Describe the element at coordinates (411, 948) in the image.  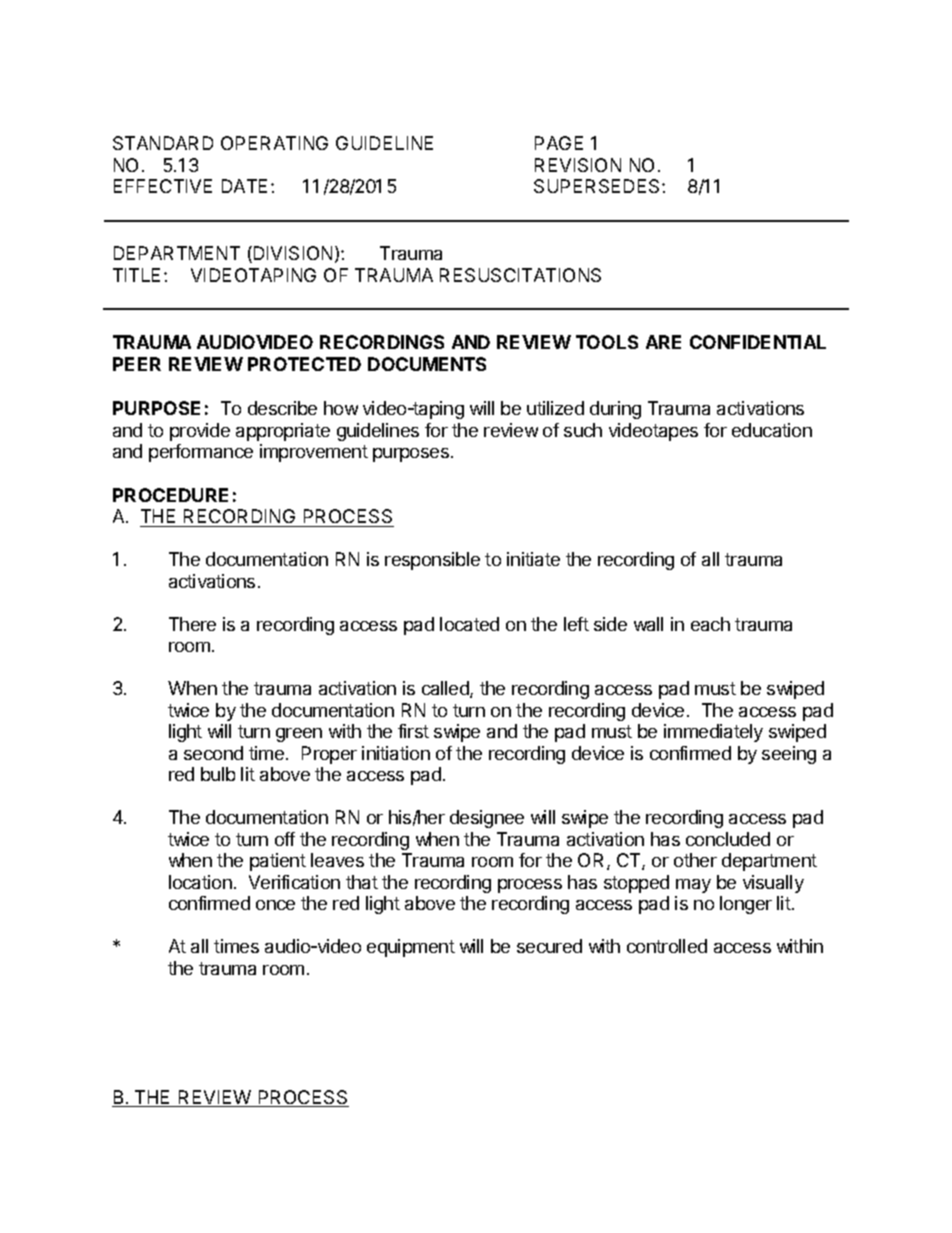
I see `equipment` at that location.
